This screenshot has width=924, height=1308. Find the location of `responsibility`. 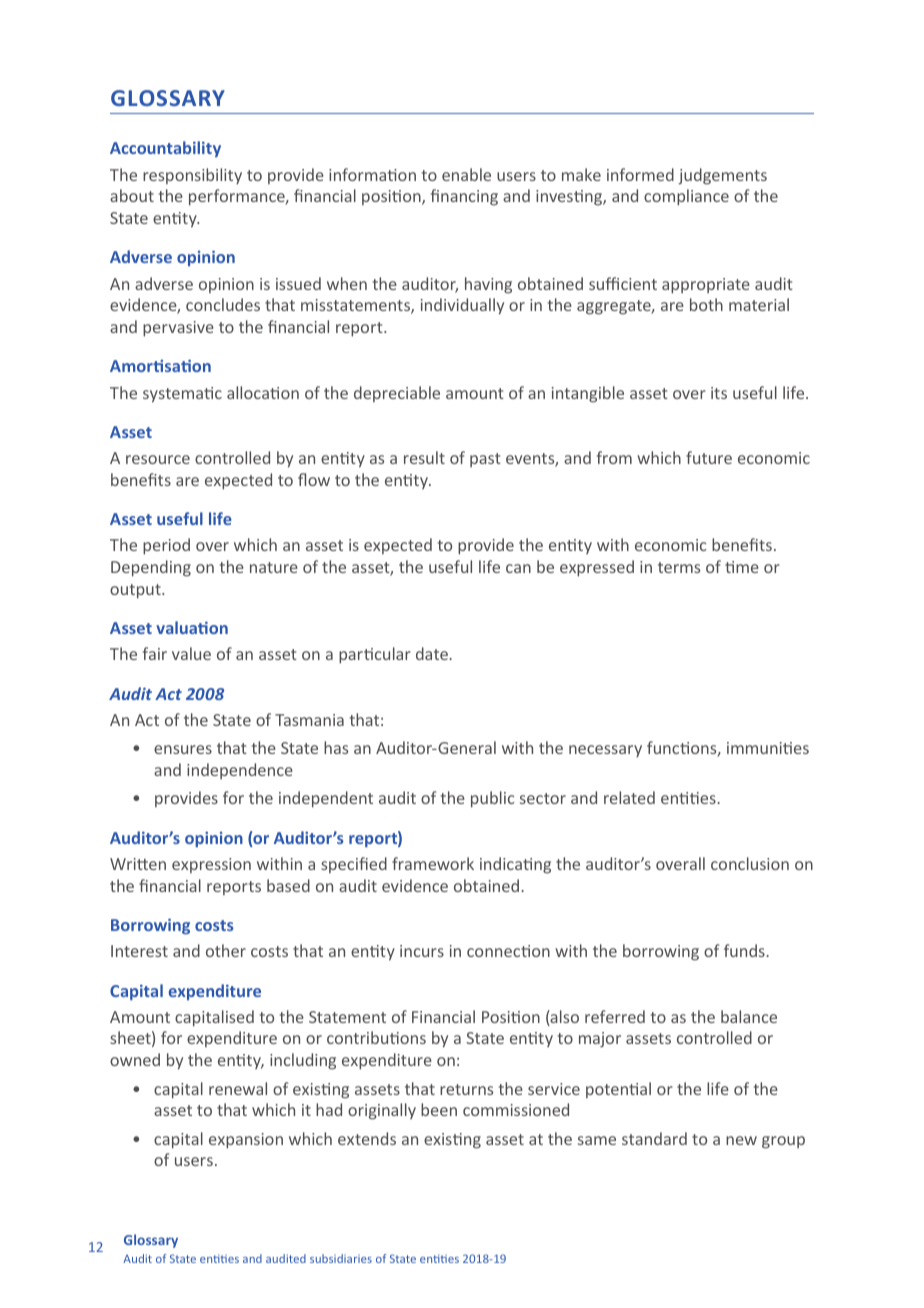

responsibility is located at coordinates (192, 176).
